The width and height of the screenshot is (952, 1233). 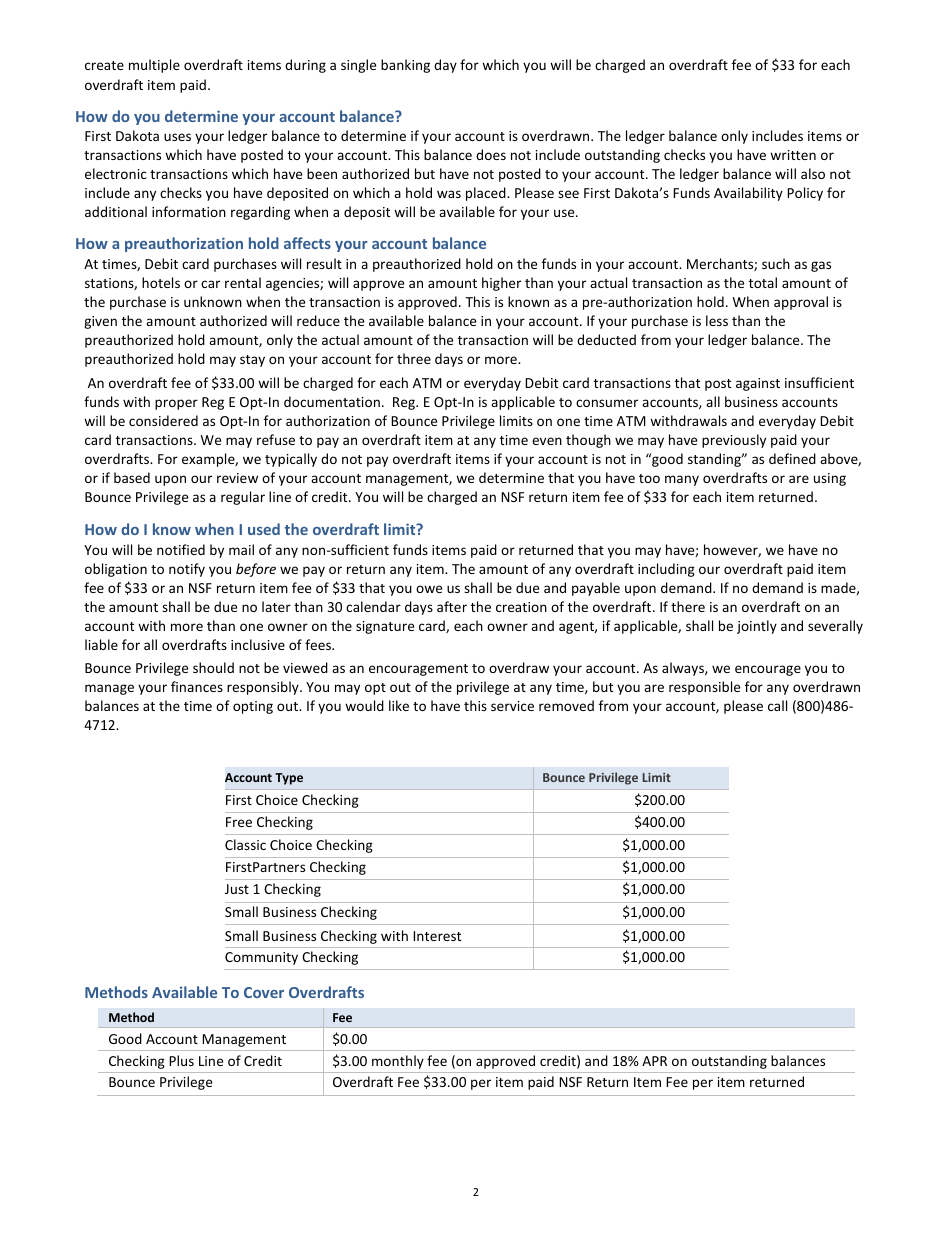 What do you see at coordinates (704, 688) in the screenshot?
I see `responsible` at bounding box center [704, 688].
